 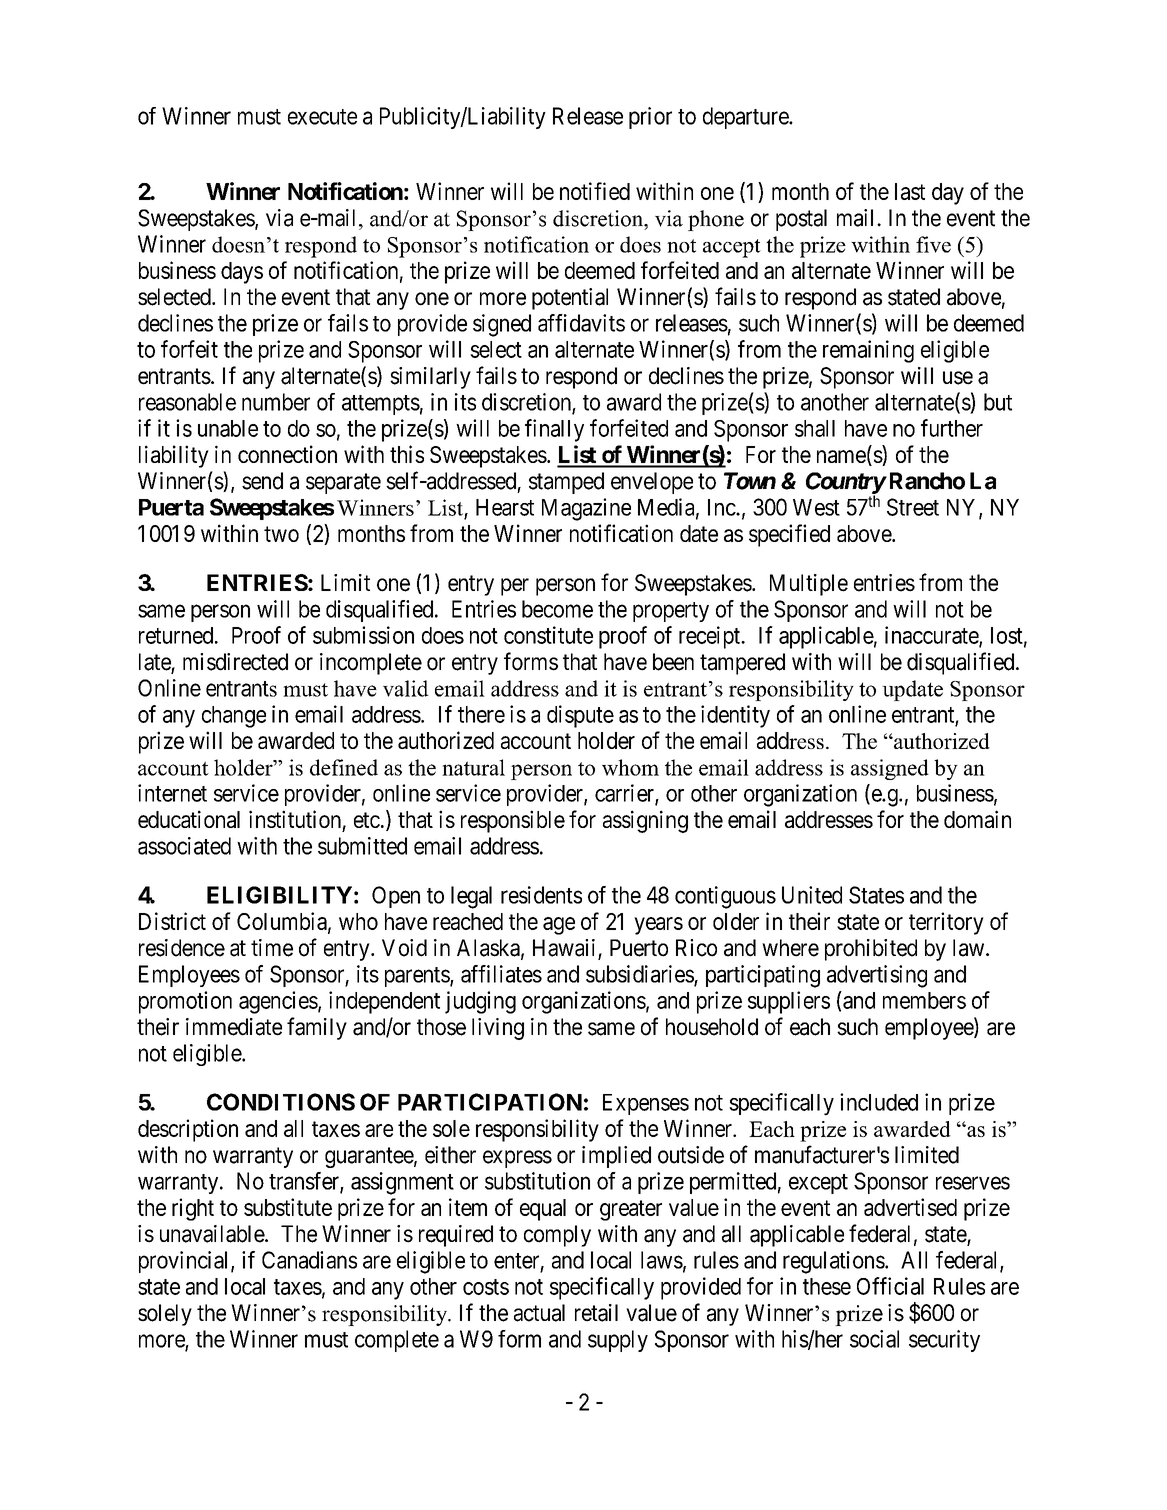 I want to click on PARTICIPATION, so click(x=490, y=1102).
